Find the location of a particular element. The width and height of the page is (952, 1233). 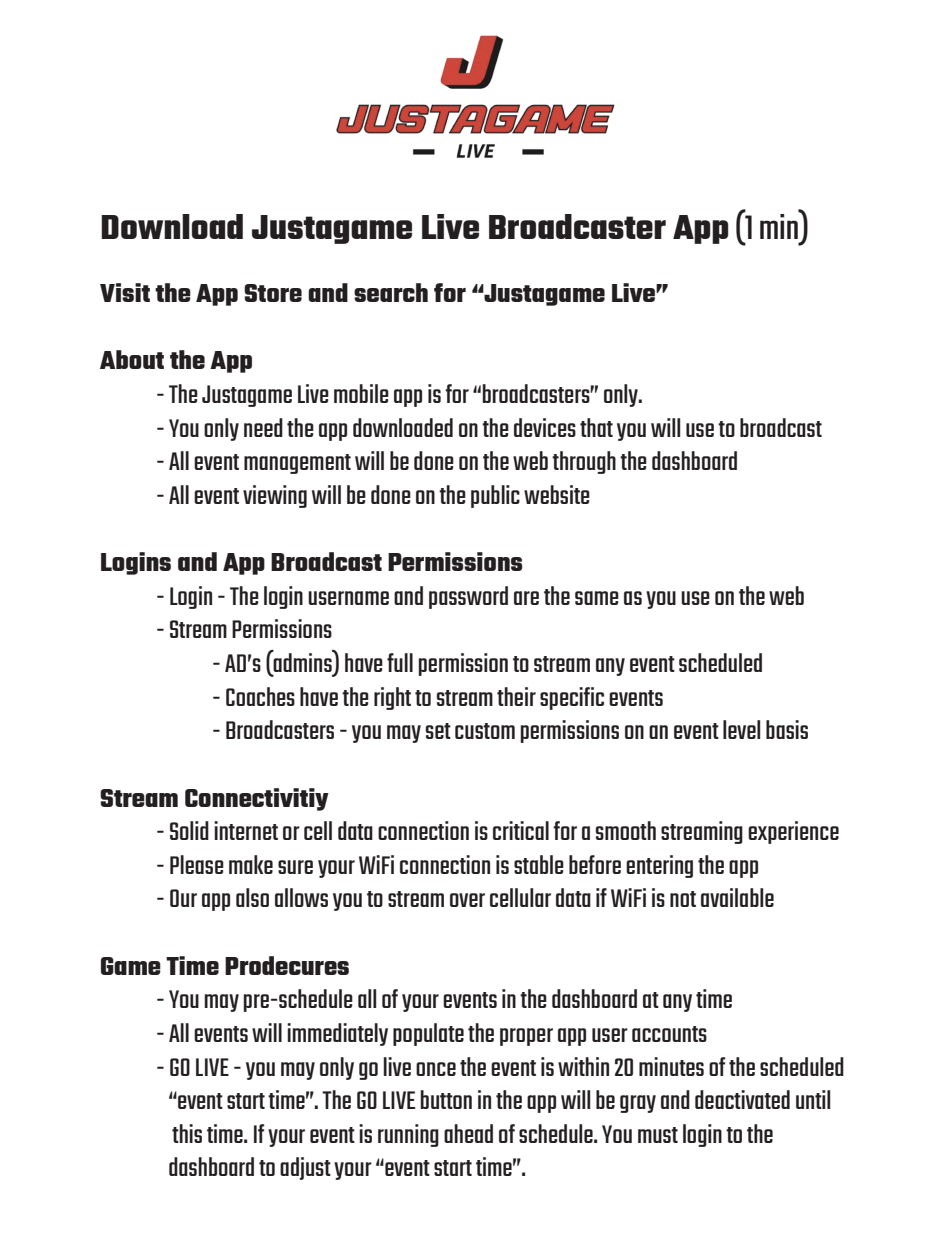

public is located at coordinates (495, 496).
